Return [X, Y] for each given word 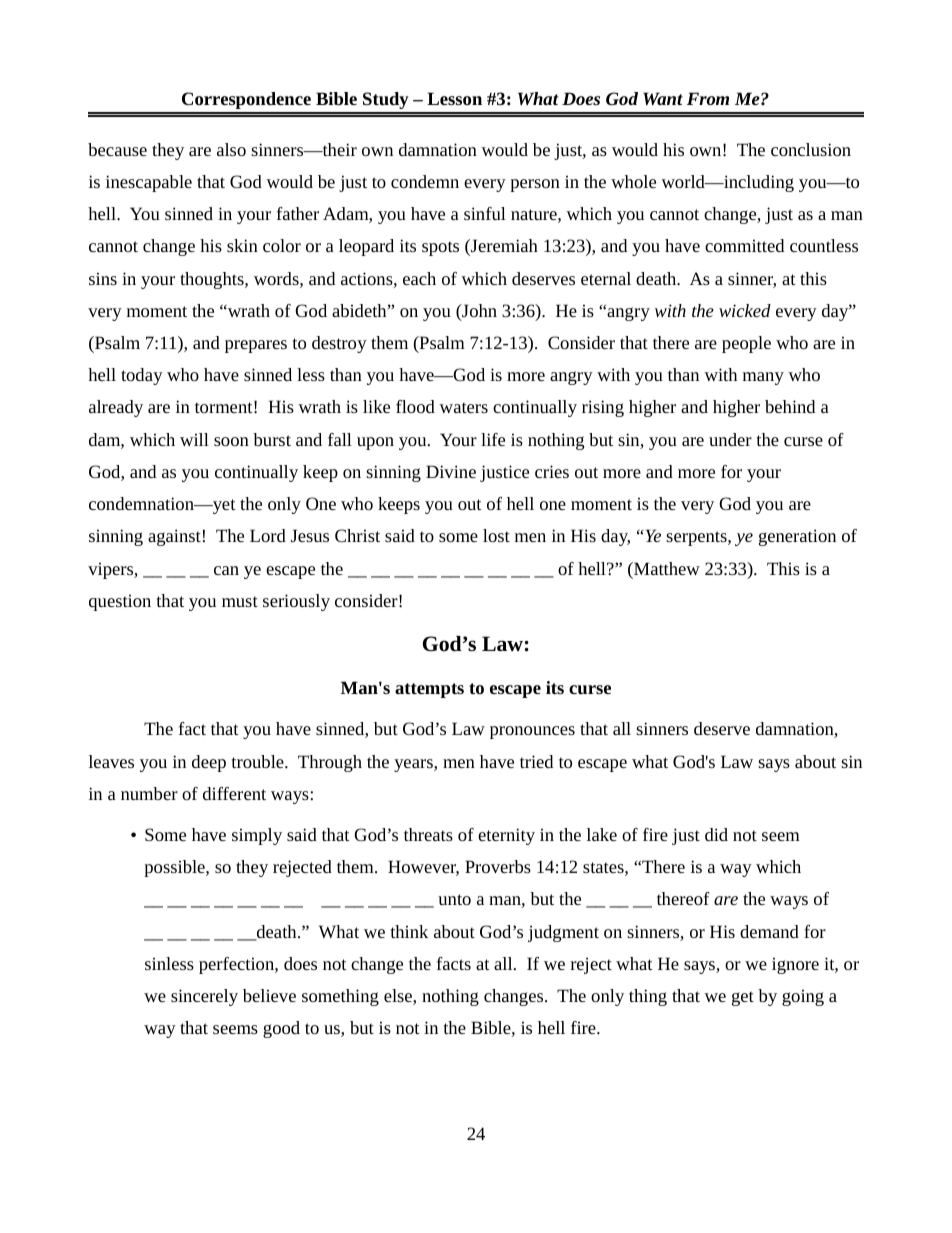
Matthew [666, 568]
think [409, 931]
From [708, 98]
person [535, 185]
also [231, 149]
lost [496, 535]
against [174, 537]
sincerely [204, 997]
